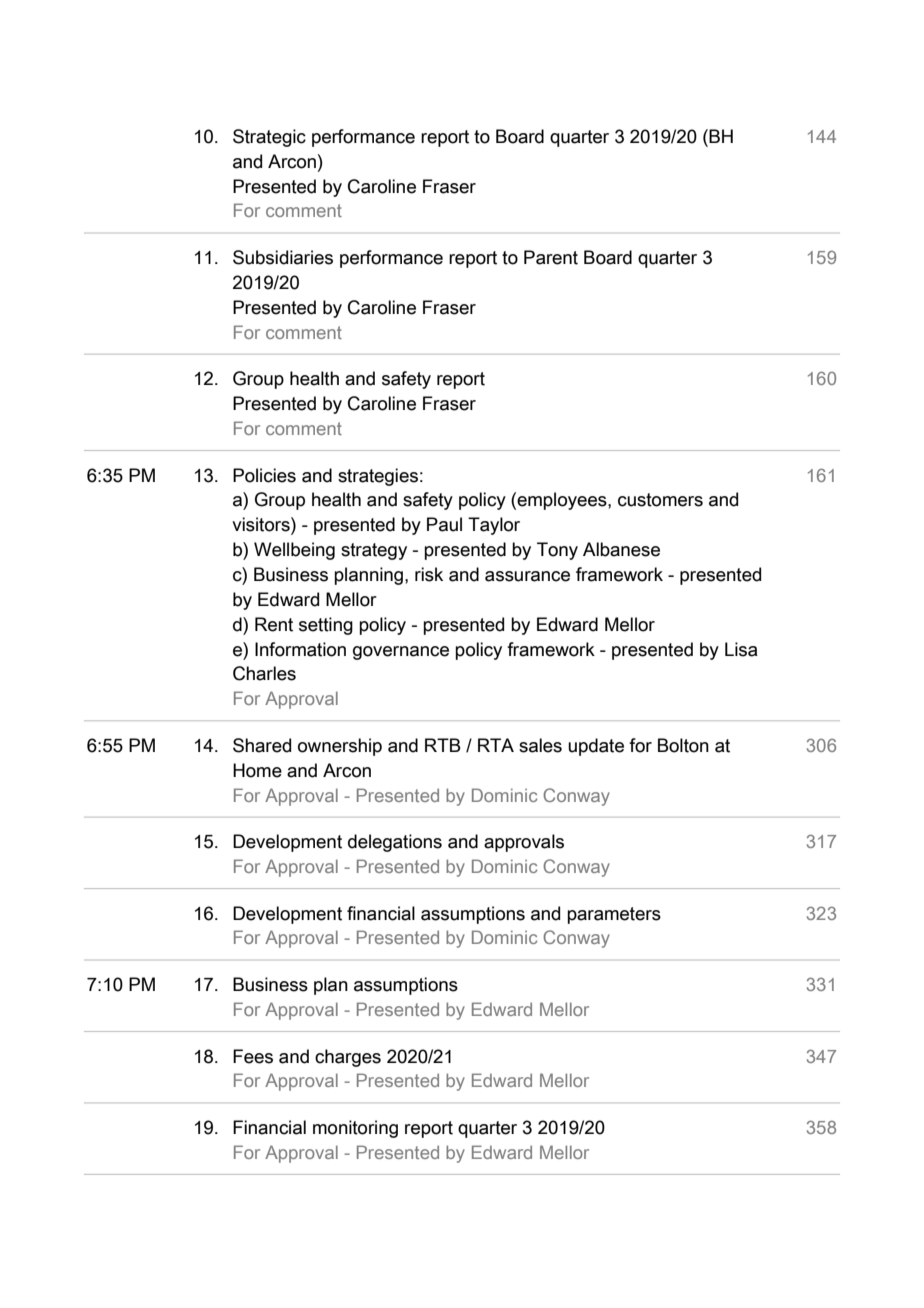 Image resolution: width=924 pixels, height=1308 pixels. What do you see at coordinates (348, 1058) in the screenshot?
I see `charges` at bounding box center [348, 1058].
